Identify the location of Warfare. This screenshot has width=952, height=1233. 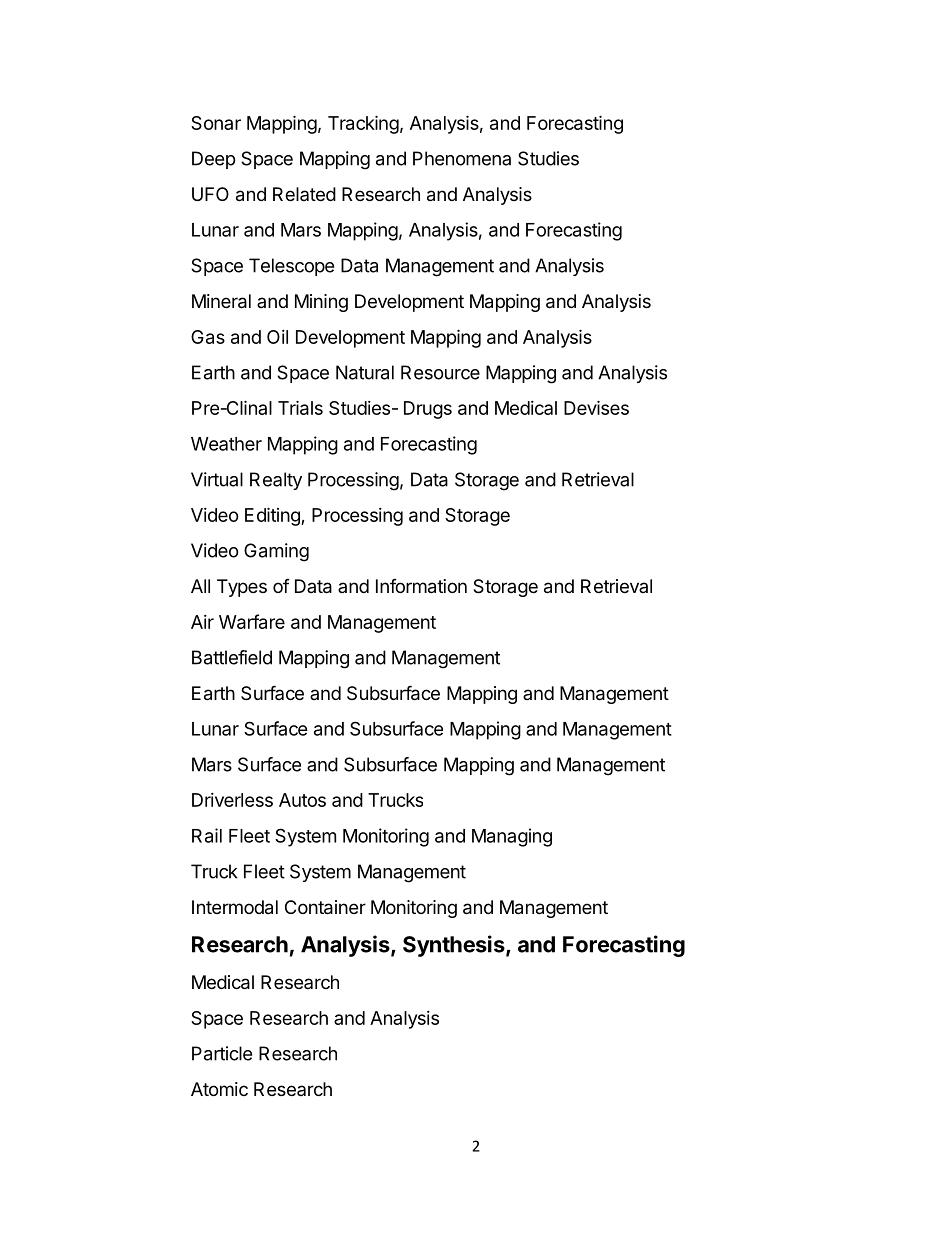
(252, 621).
